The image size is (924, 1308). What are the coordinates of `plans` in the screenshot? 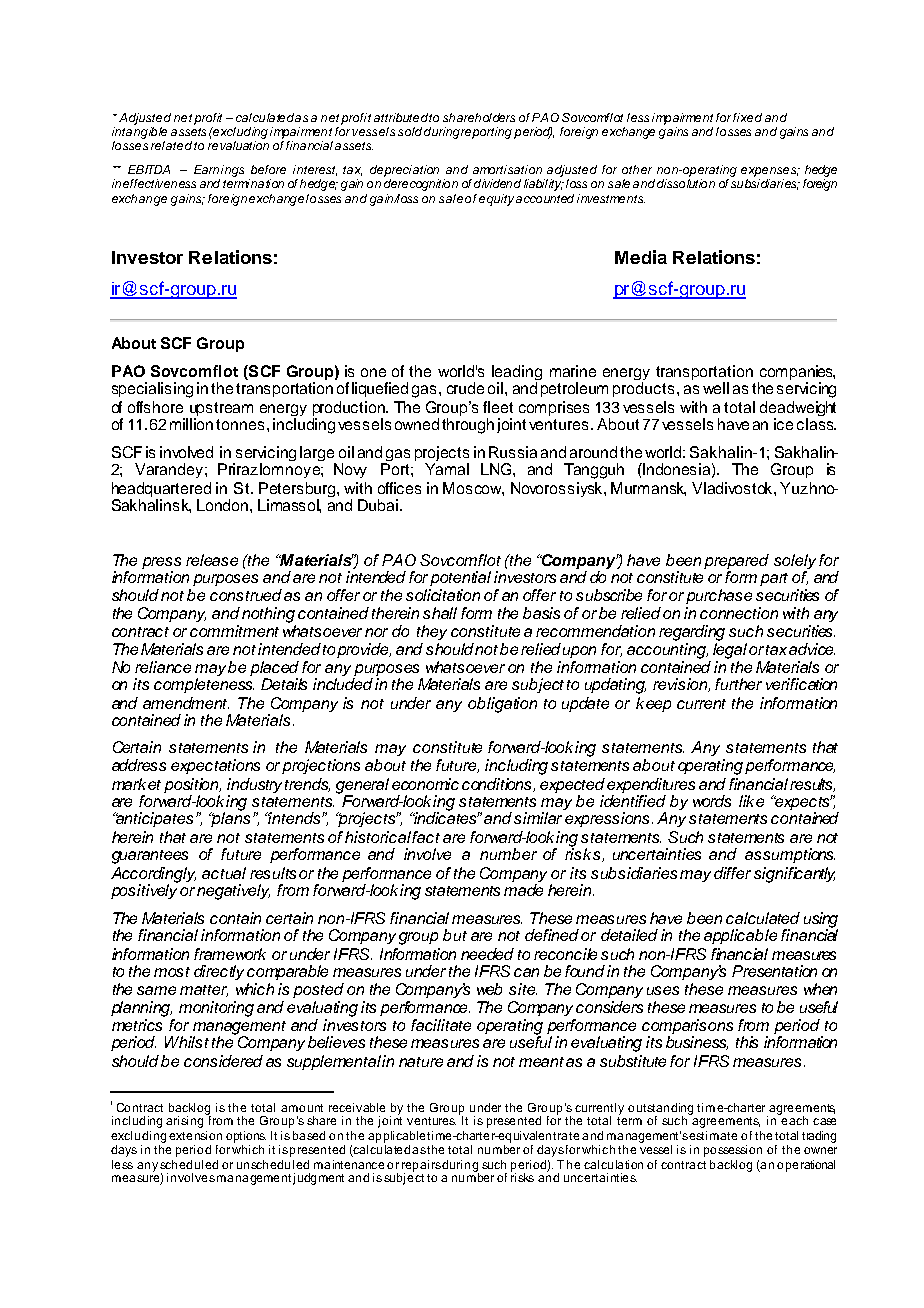 It's located at (230, 818).
